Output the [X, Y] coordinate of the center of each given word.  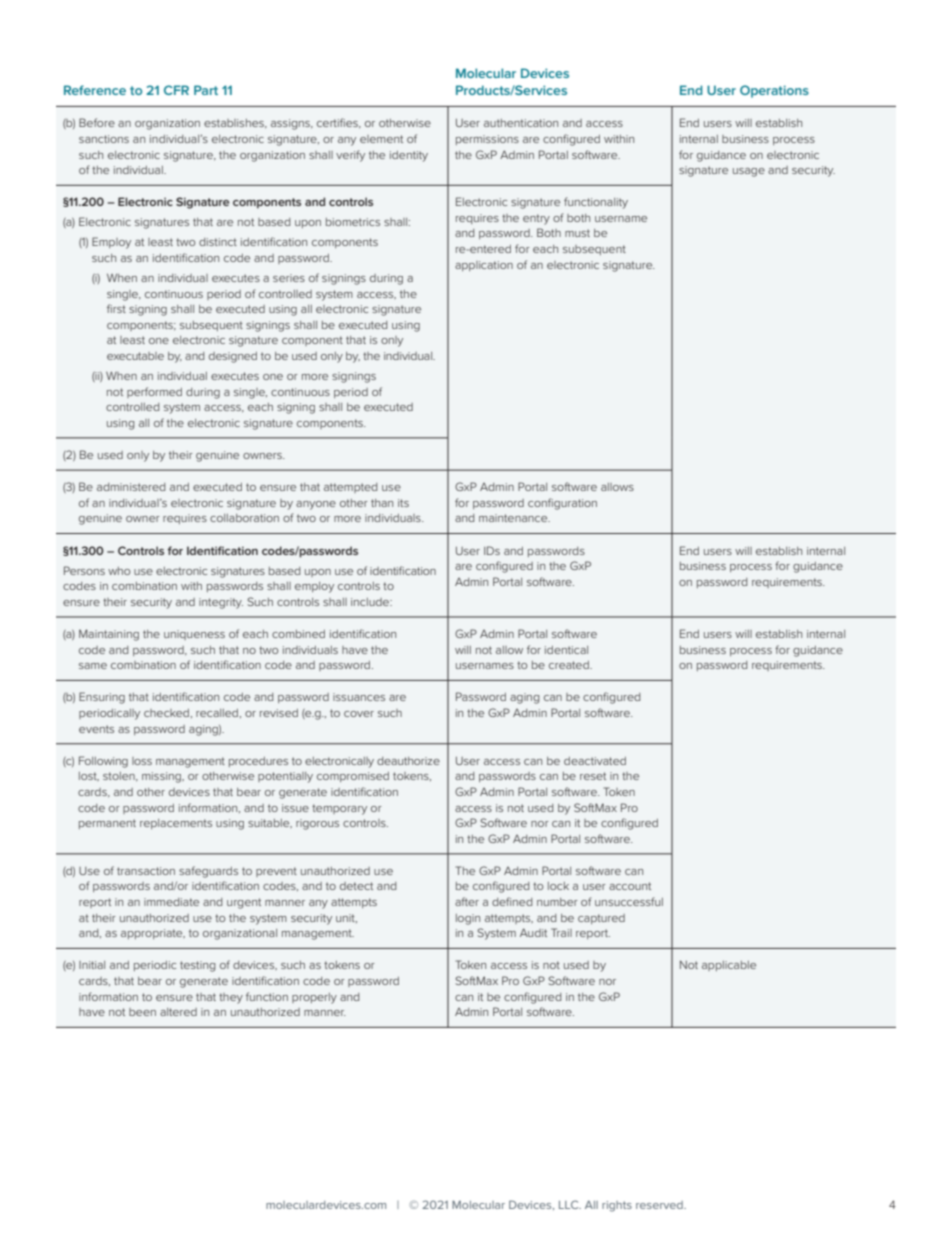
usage [749, 172]
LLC [570, 1204]
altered [178, 1012]
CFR [176, 90]
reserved [660, 1205]
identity [409, 156]
